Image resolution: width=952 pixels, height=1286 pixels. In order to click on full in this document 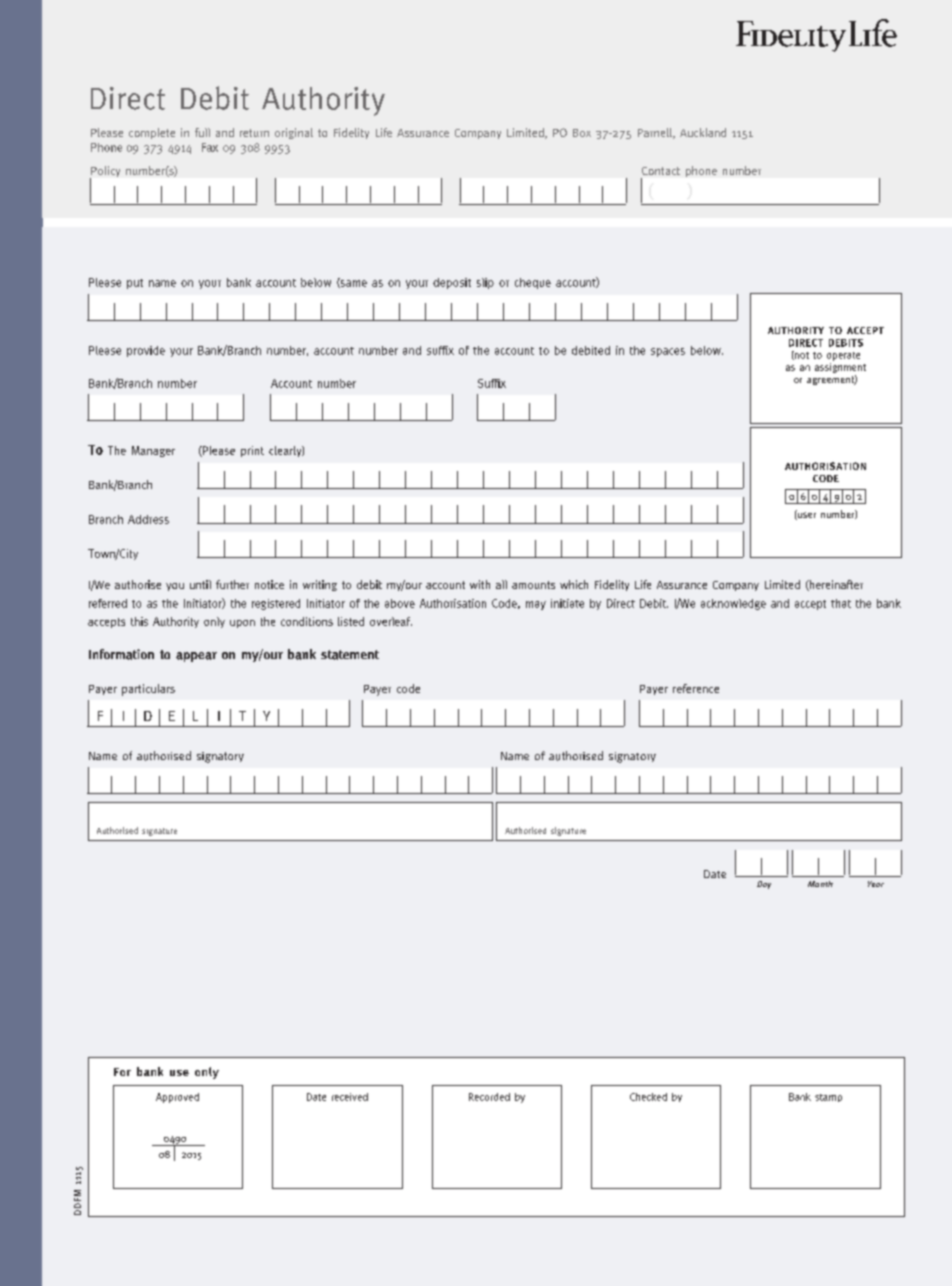, I will do `click(202, 132)`.
